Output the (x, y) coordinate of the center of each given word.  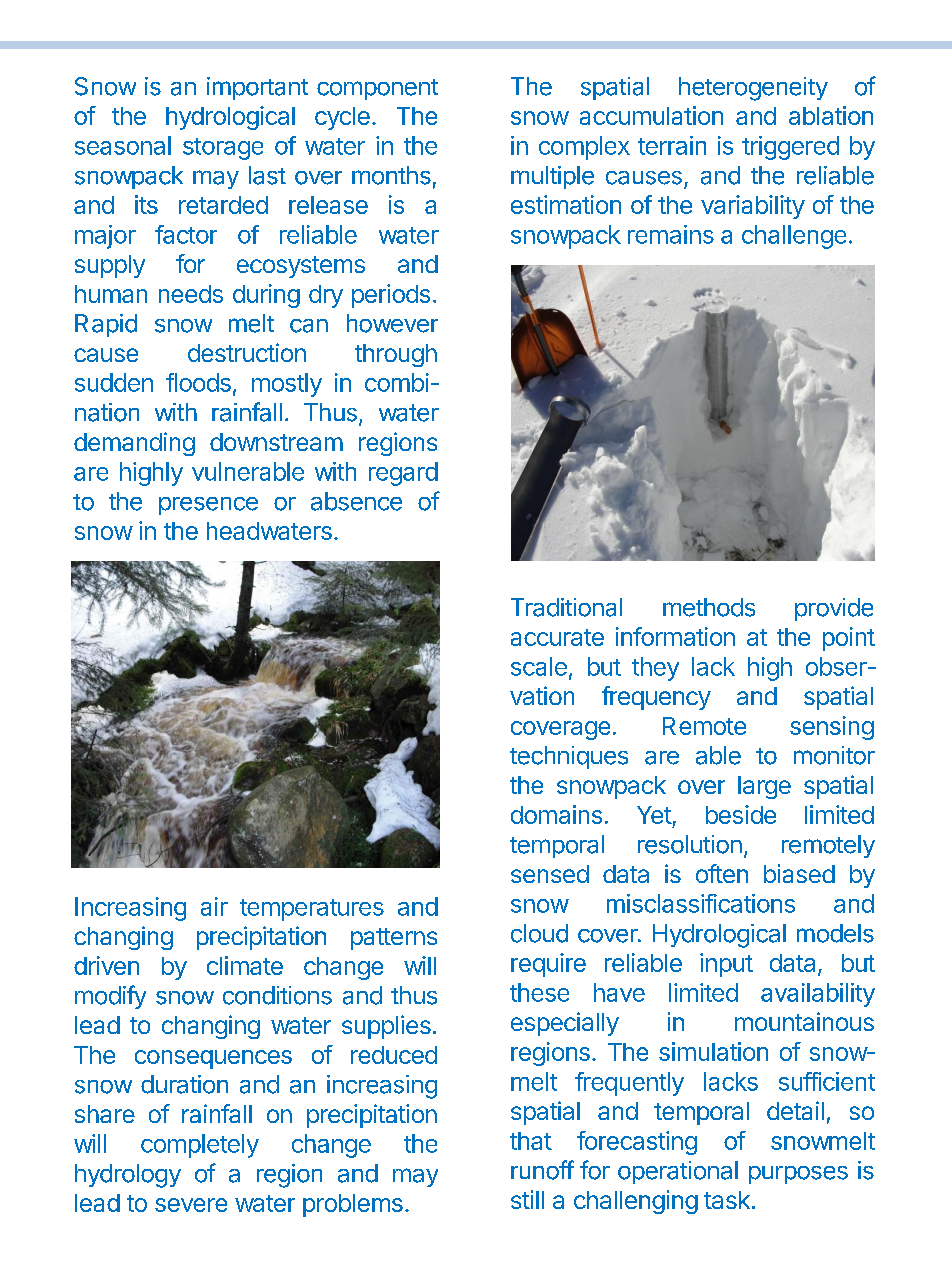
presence (208, 506)
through (396, 355)
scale (539, 666)
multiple (552, 177)
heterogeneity (753, 89)
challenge (794, 237)
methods (709, 607)
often (722, 873)
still (527, 1199)
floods (198, 382)
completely (200, 1146)
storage (223, 149)
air (214, 906)
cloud (539, 933)
